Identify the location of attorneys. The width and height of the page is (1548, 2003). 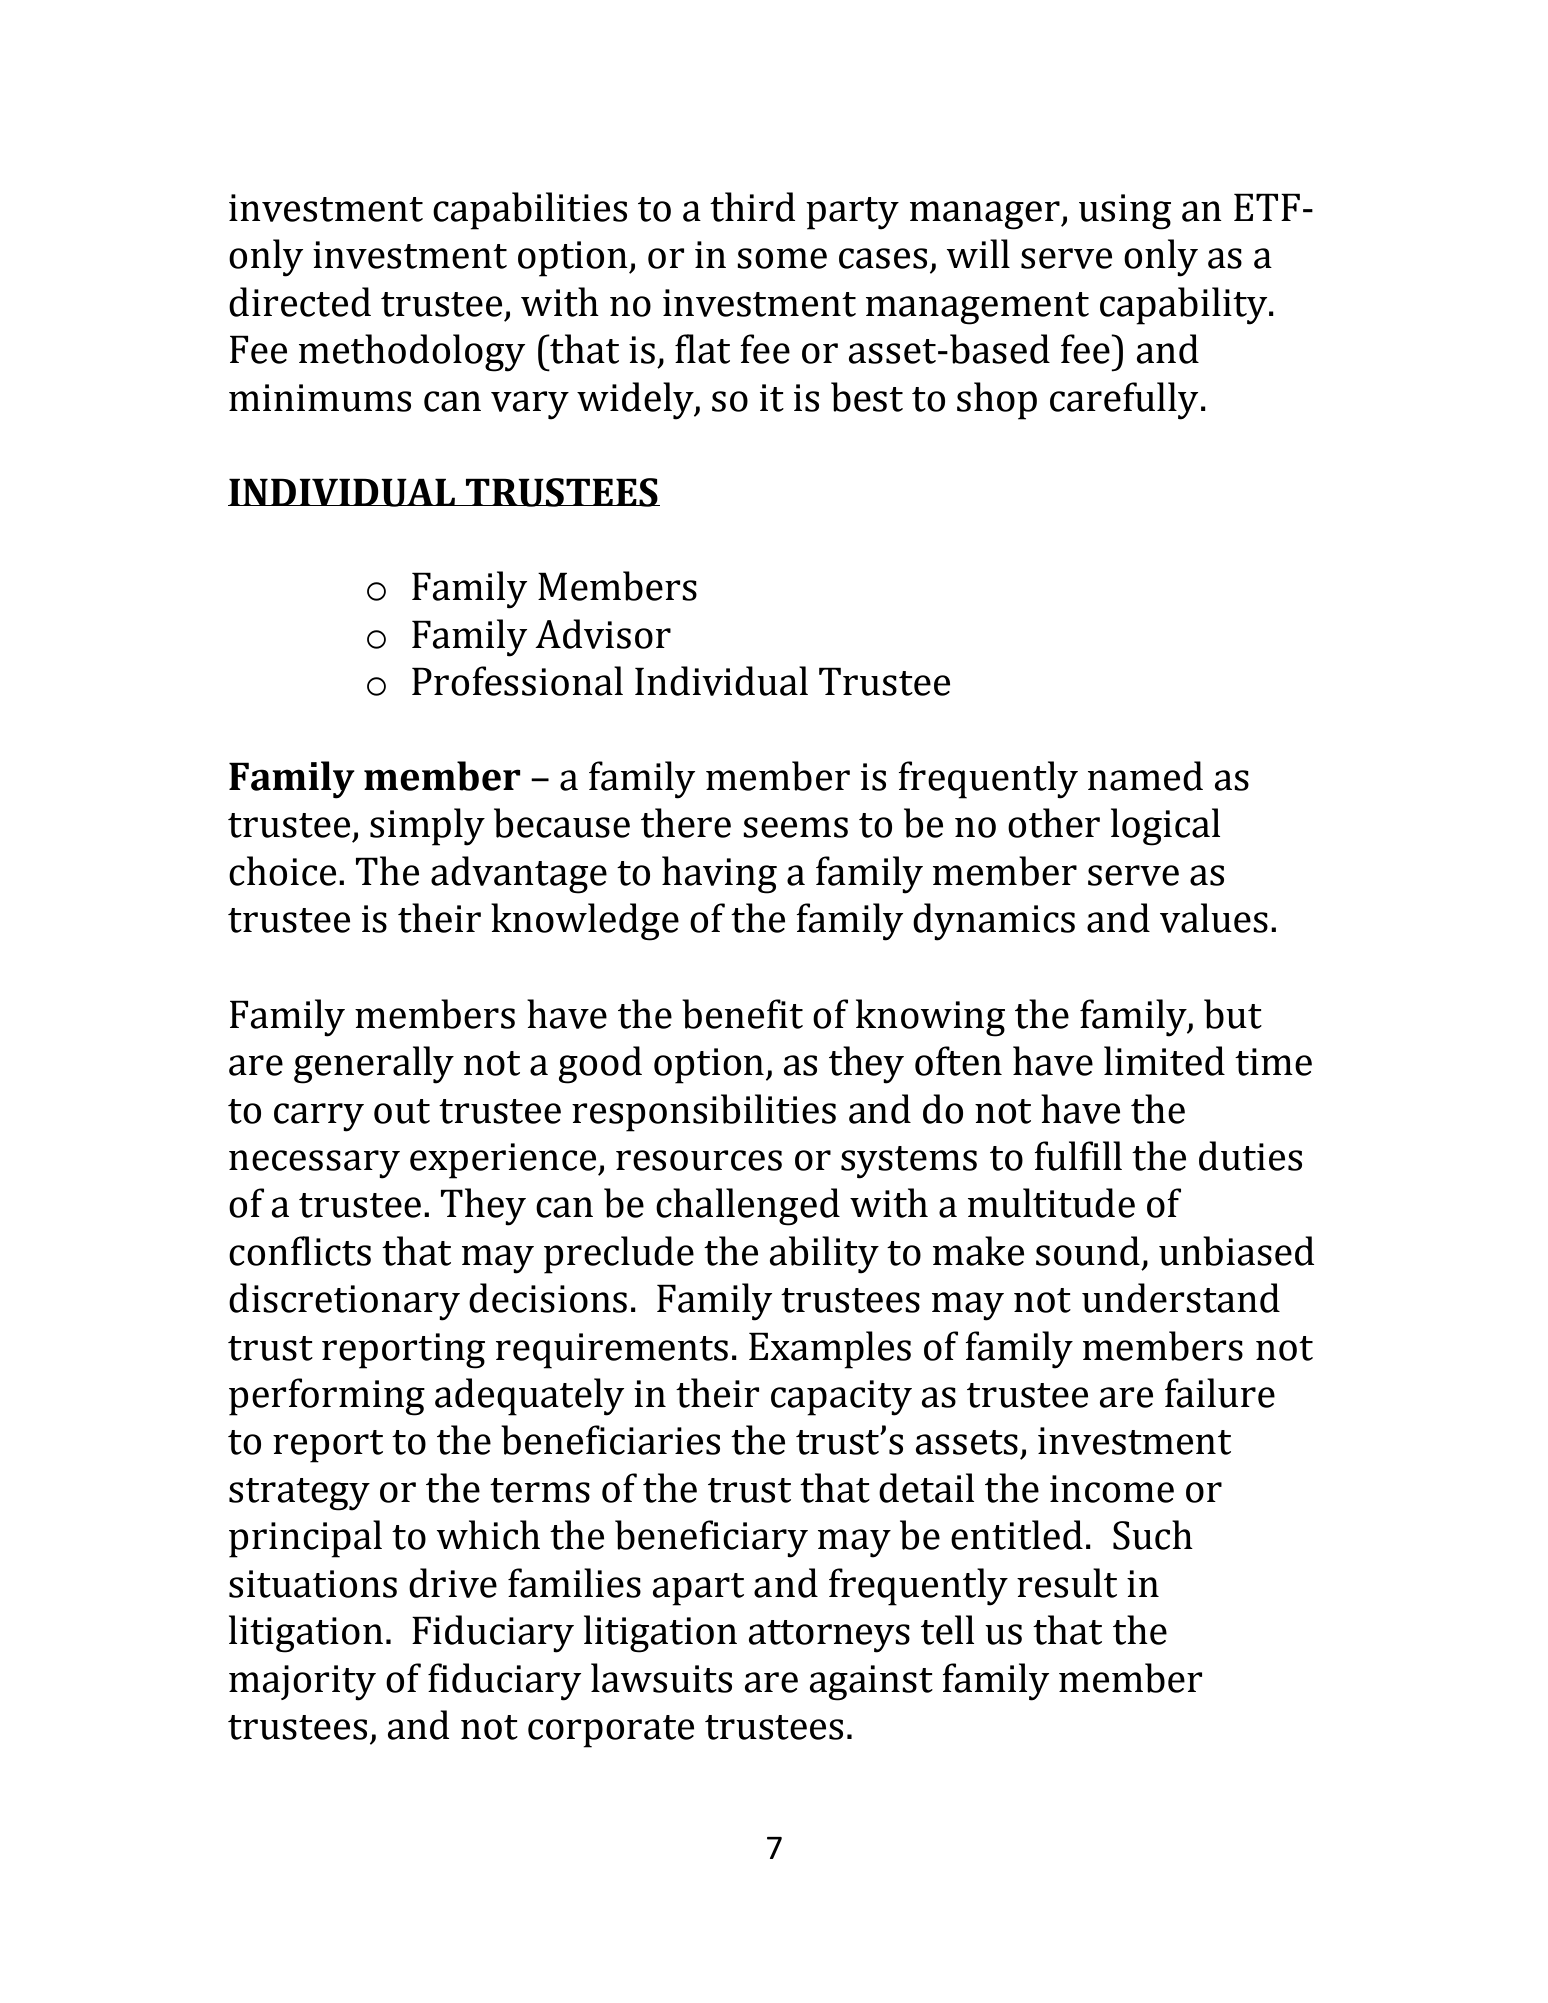
(829, 1636).
